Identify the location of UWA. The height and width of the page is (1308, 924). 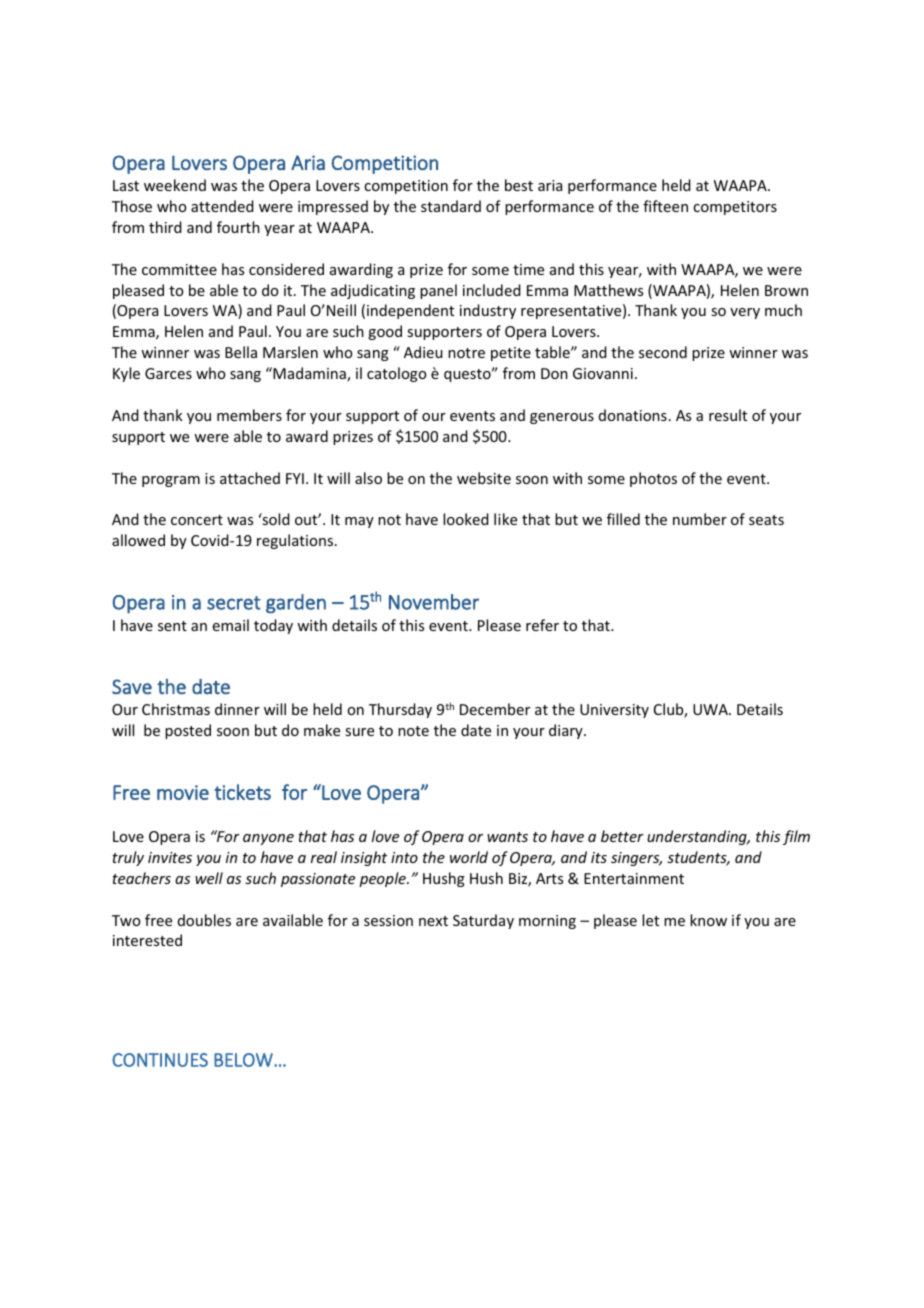
(711, 709).
